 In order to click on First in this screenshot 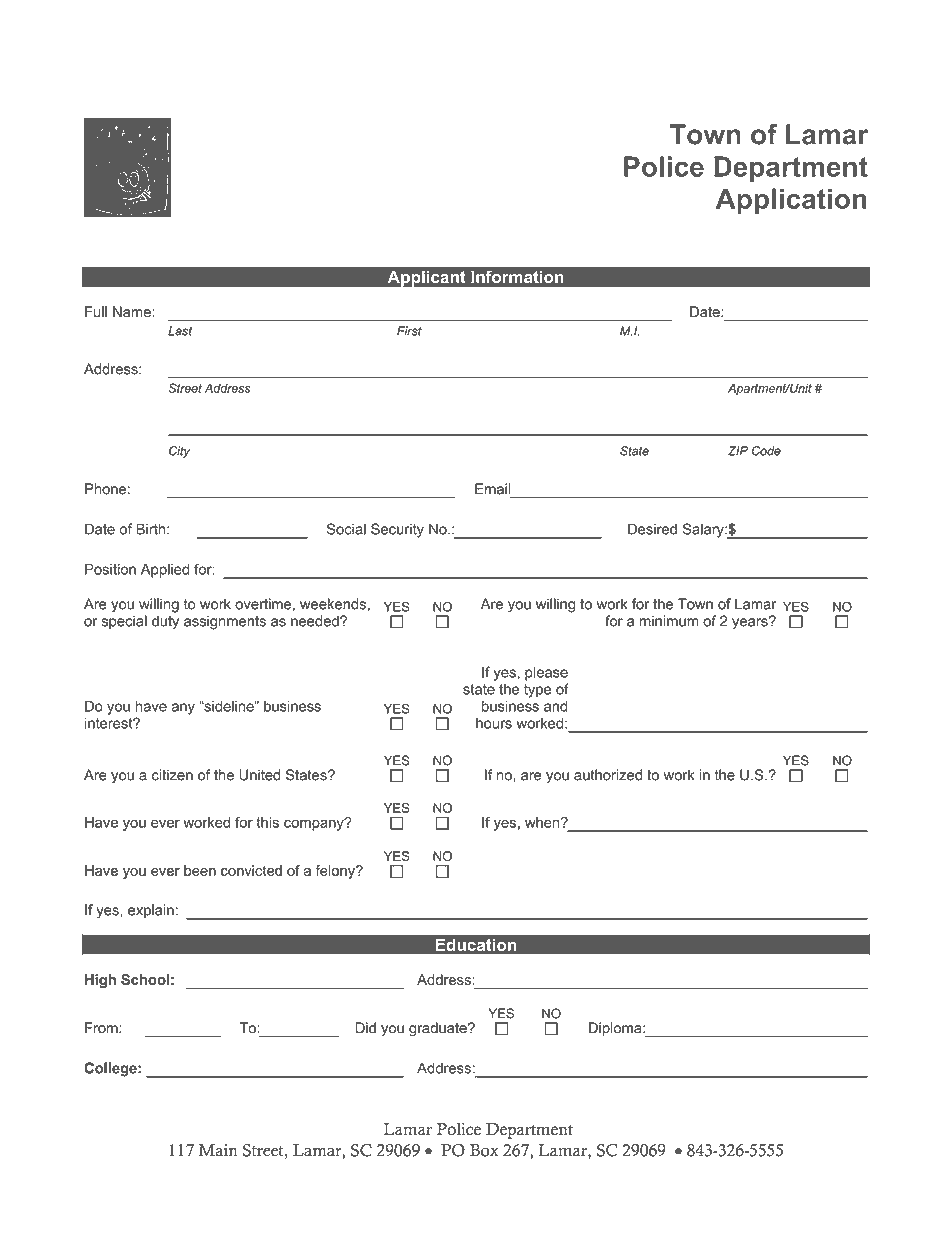, I will do `click(409, 331)`.
